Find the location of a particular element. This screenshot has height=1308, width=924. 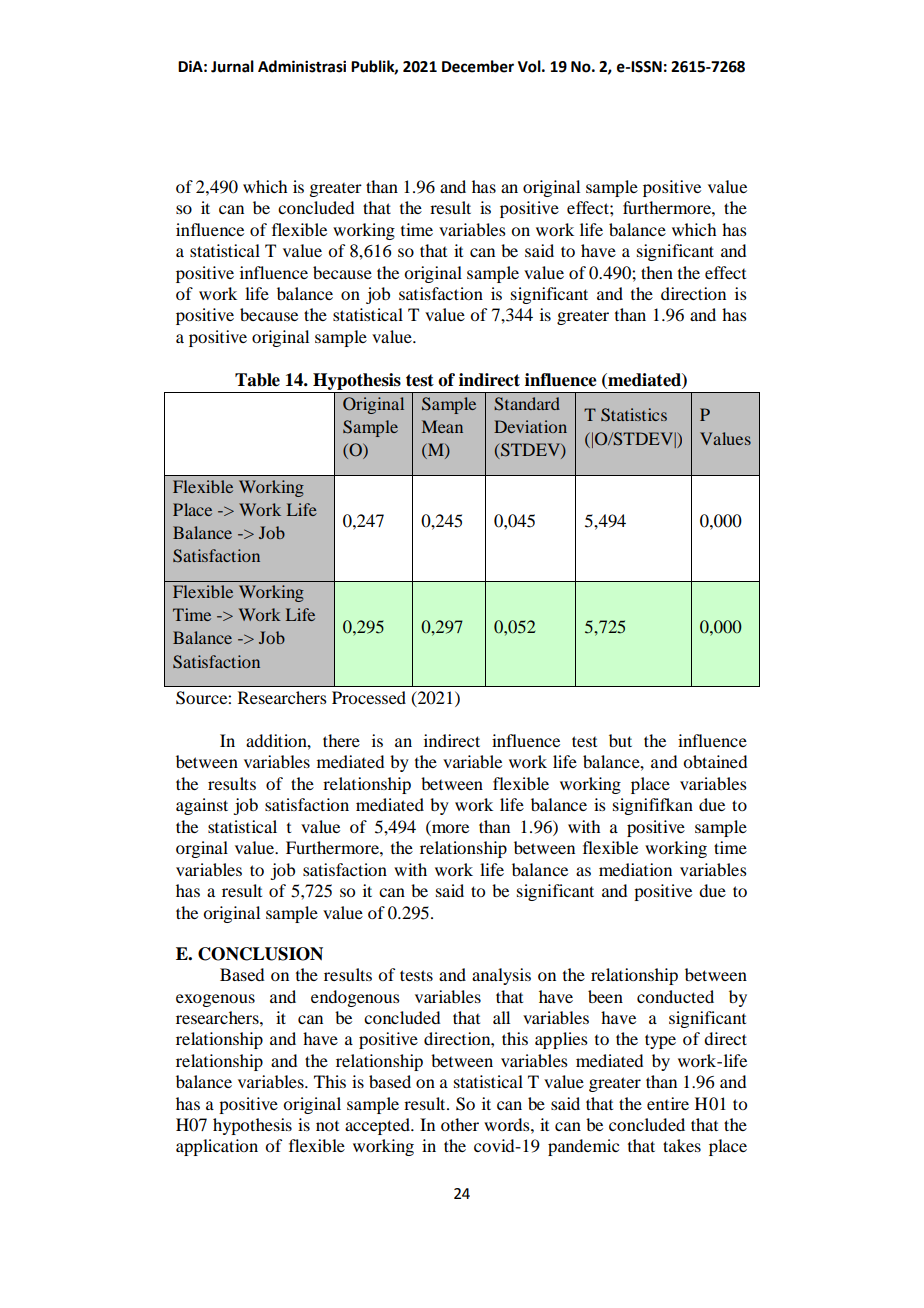

then is located at coordinates (657, 272).
